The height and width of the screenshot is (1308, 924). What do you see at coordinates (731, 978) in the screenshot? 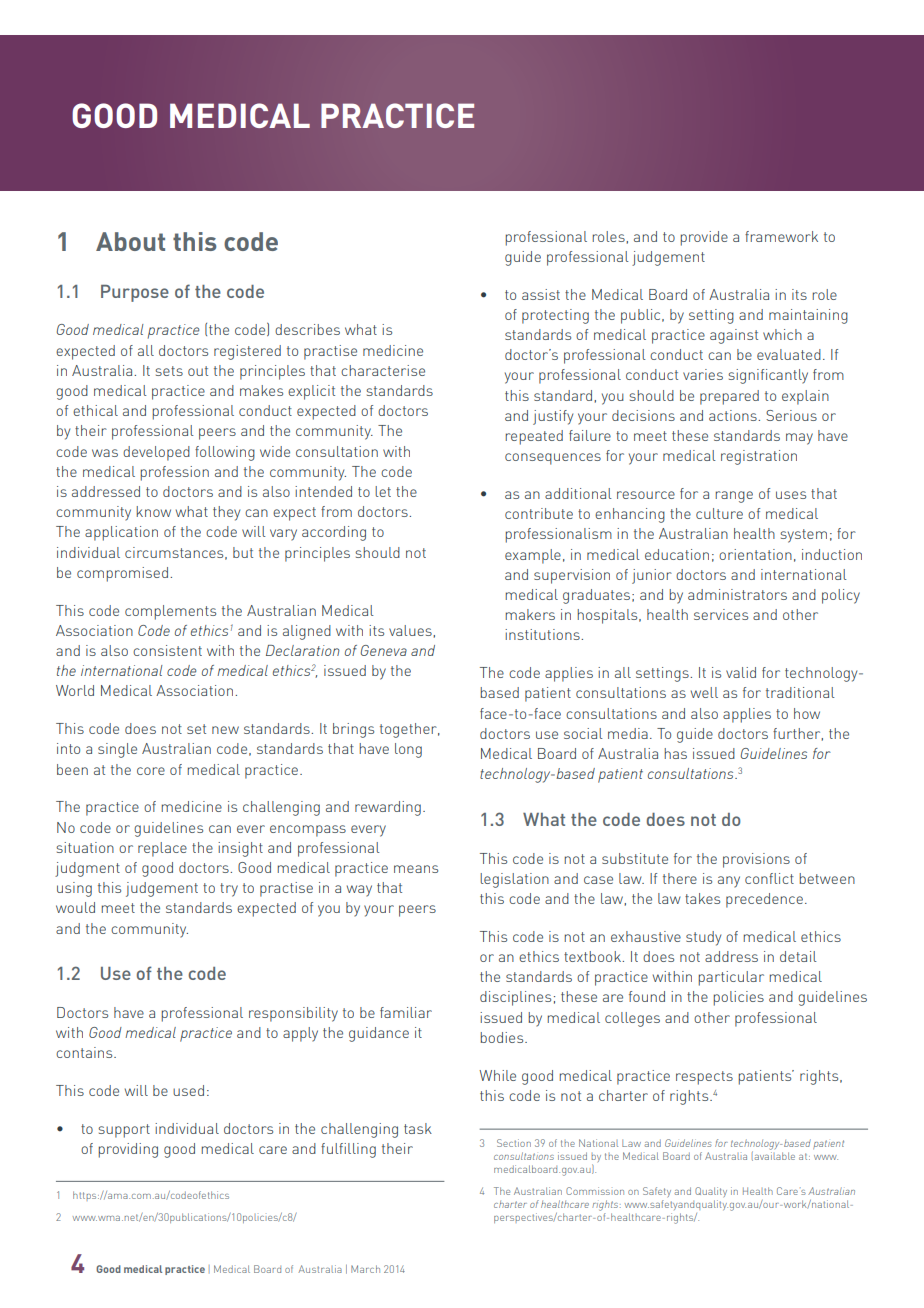
I see `particular` at bounding box center [731, 978].
